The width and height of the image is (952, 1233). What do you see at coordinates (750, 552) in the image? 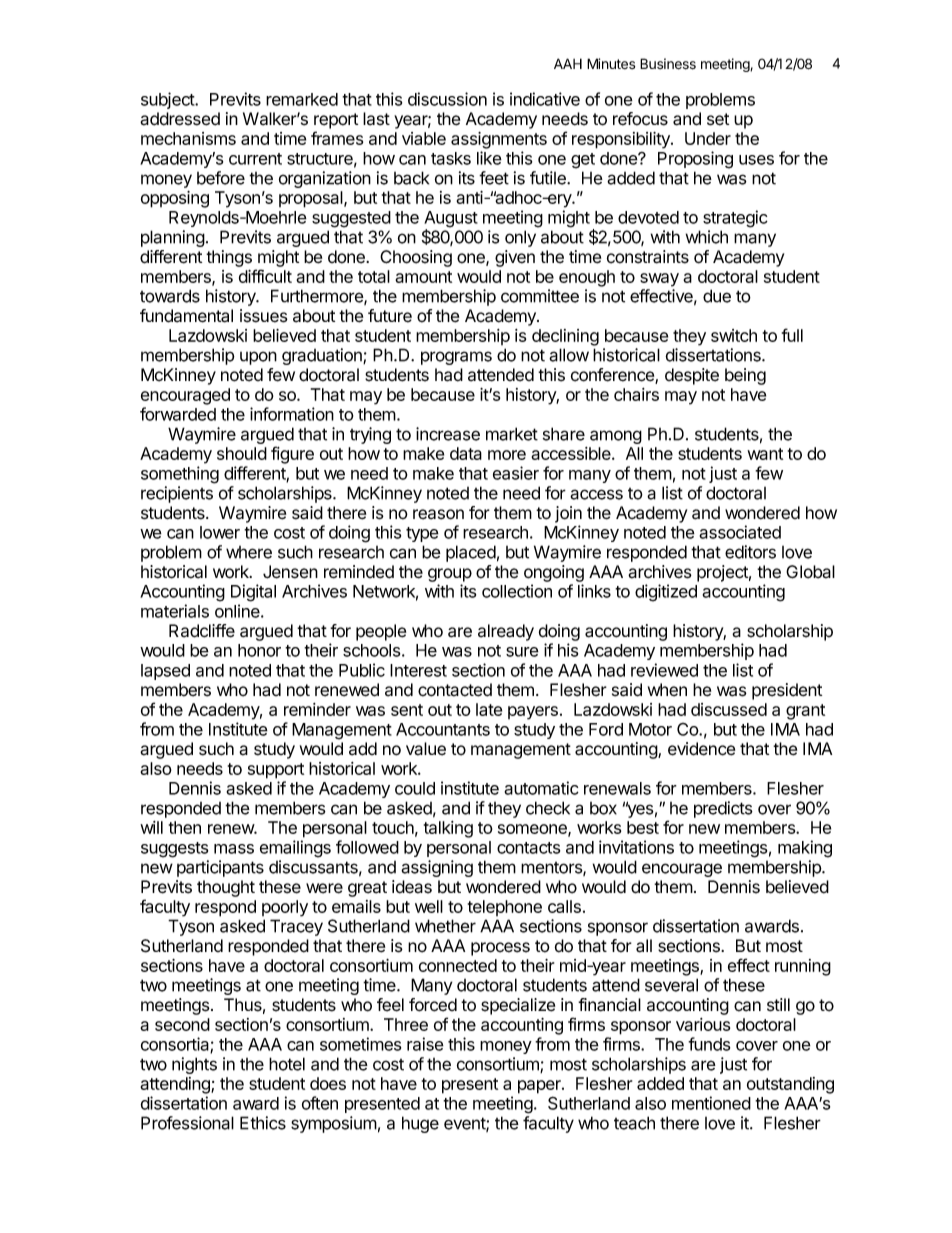
I see `editors` at bounding box center [750, 552].
